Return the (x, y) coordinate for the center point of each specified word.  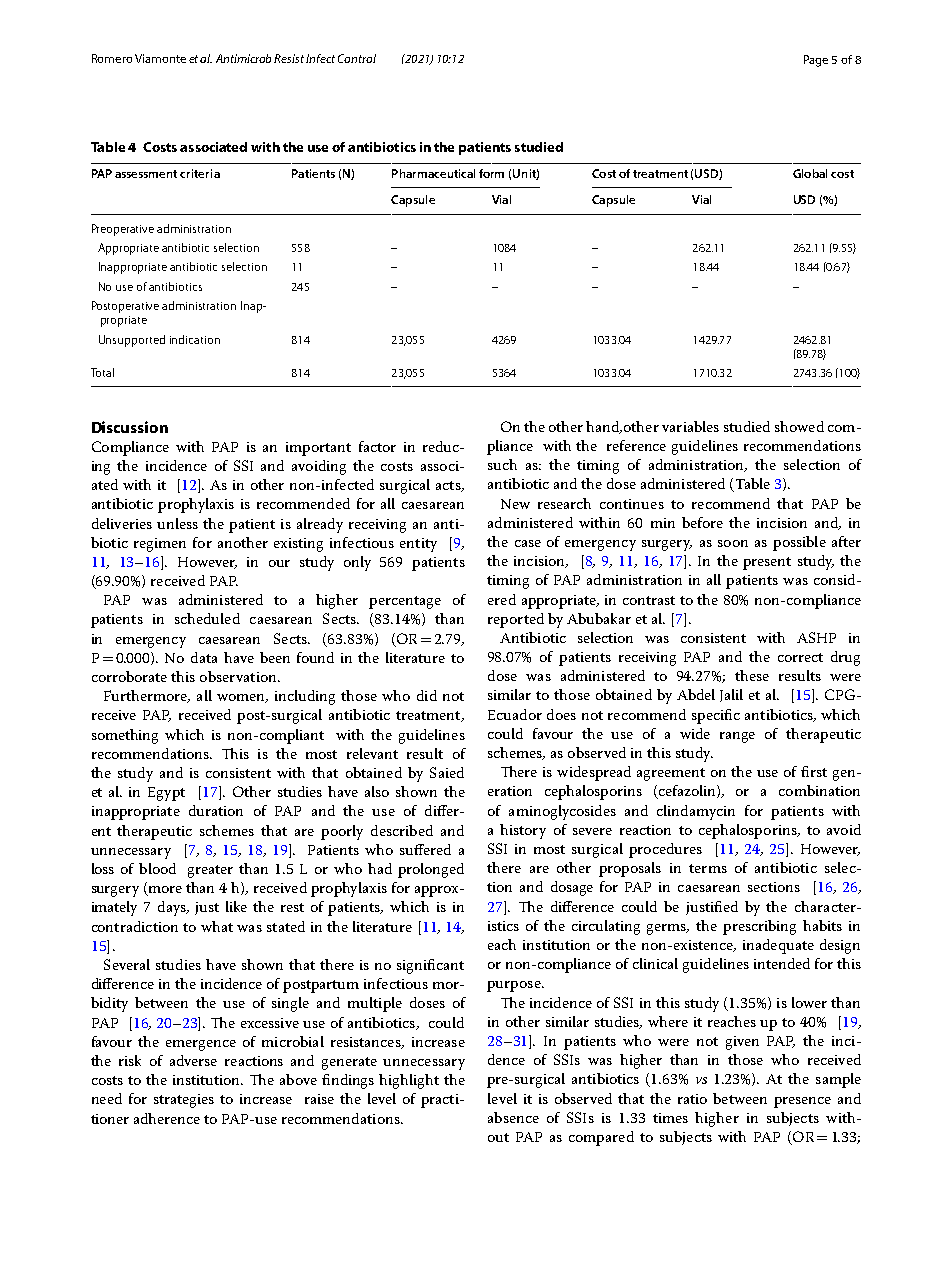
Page (816, 61)
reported (516, 620)
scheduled (207, 618)
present (767, 563)
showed (799, 426)
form (491, 173)
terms (708, 868)
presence (802, 1102)
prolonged (431, 870)
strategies (184, 1101)
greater (210, 871)
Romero (112, 58)
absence (513, 1117)
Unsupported (132, 341)
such (502, 464)
